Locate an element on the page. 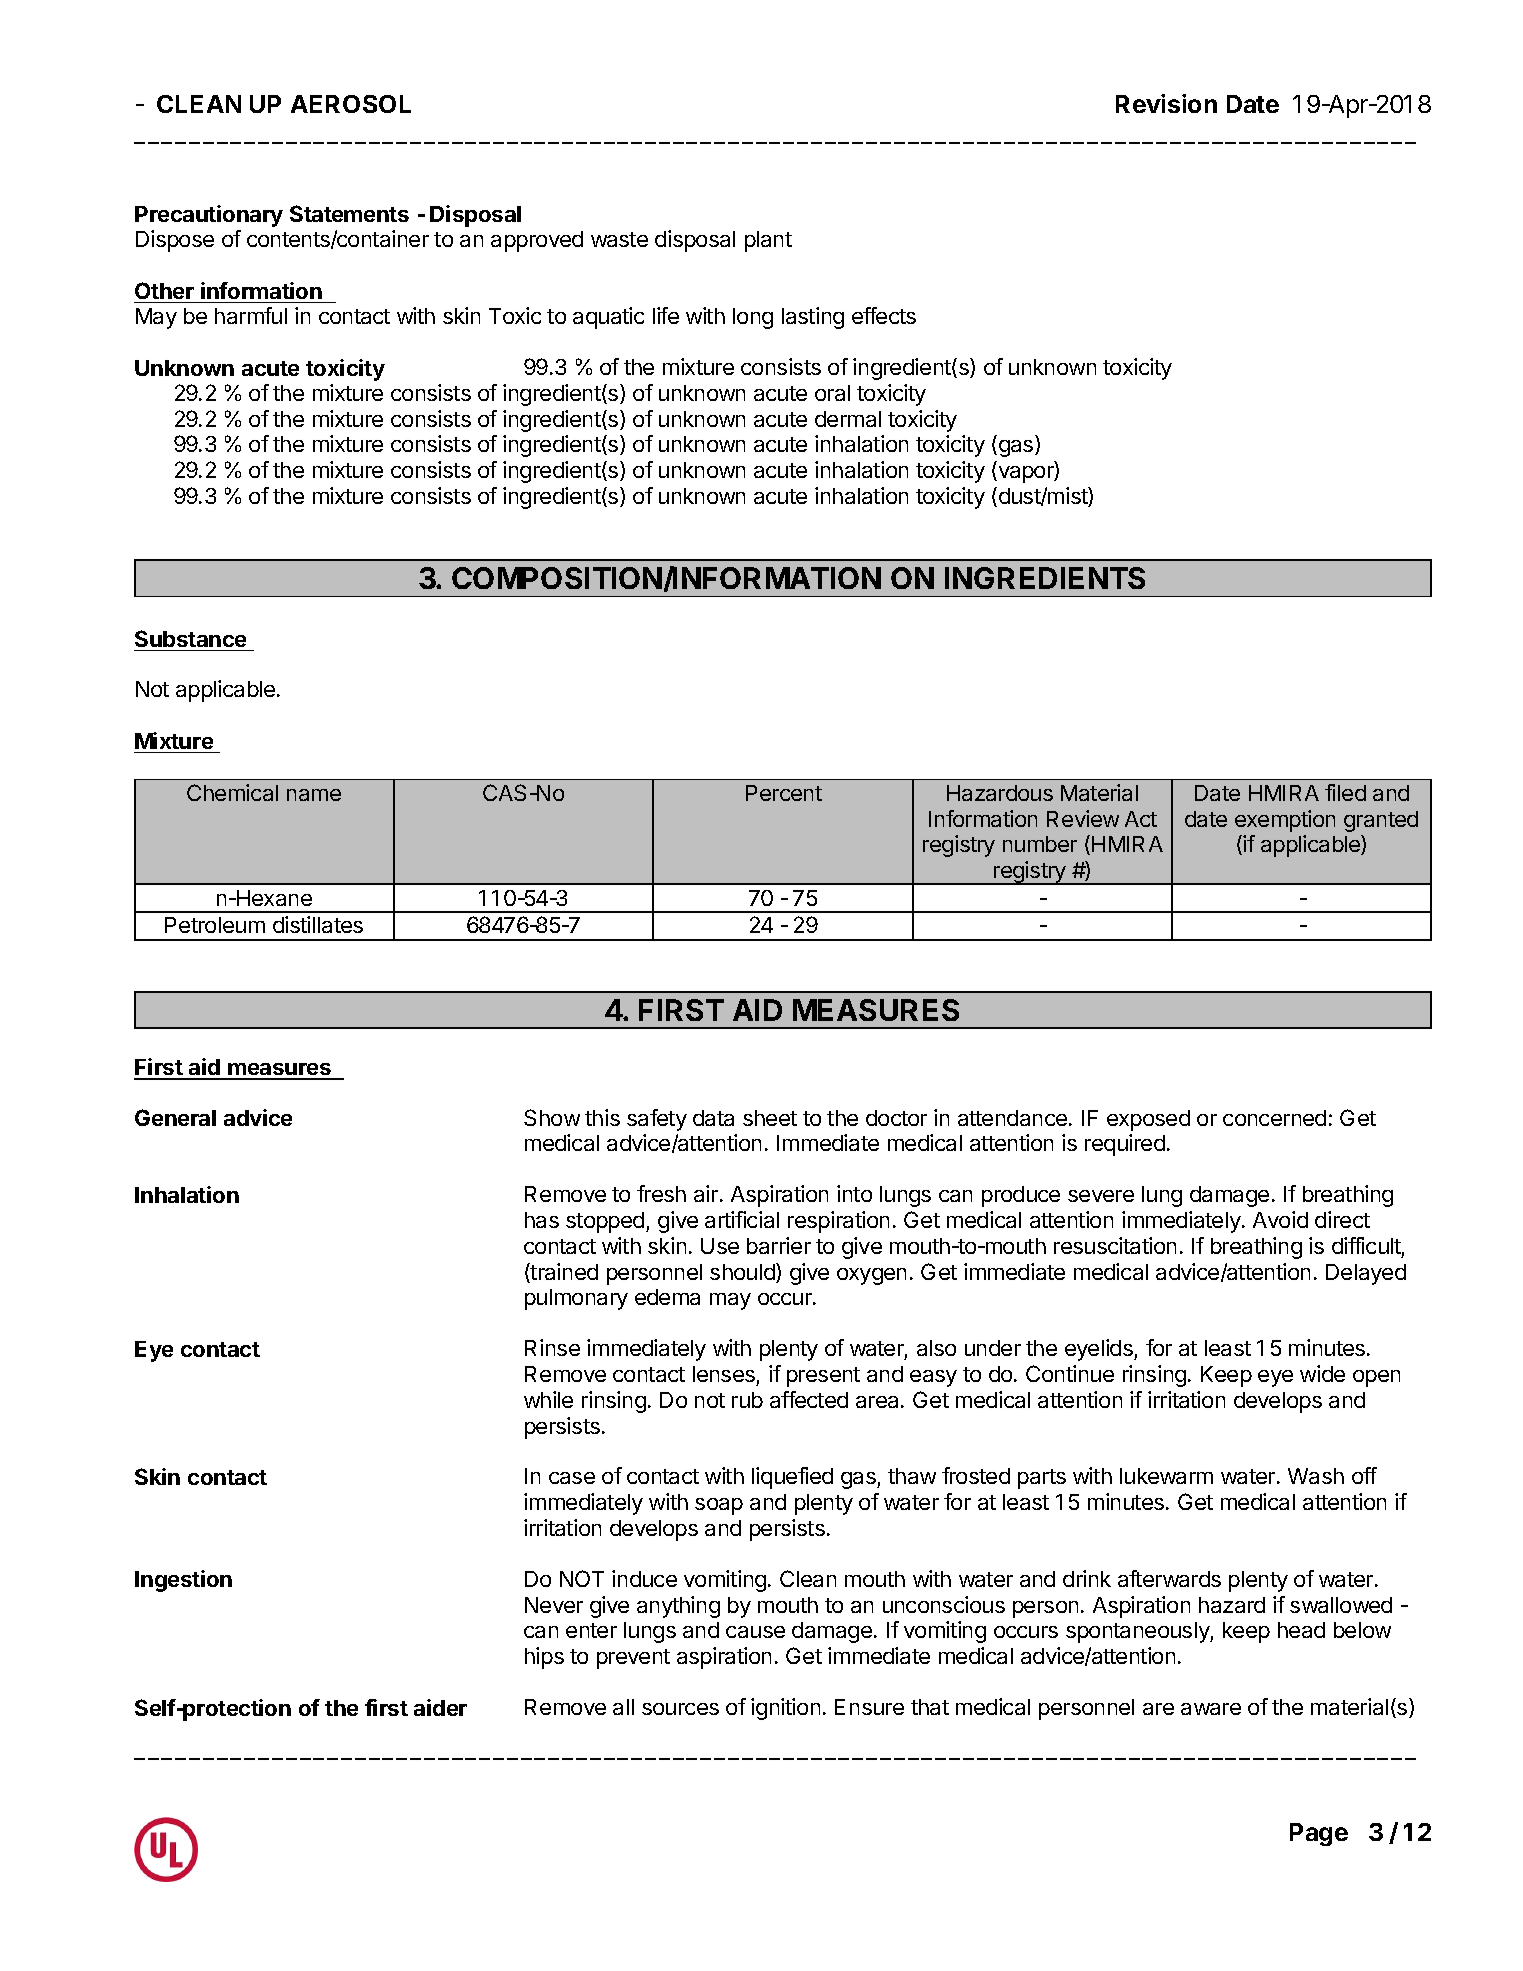  AEROSOL is located at coordinates (351, 104).
